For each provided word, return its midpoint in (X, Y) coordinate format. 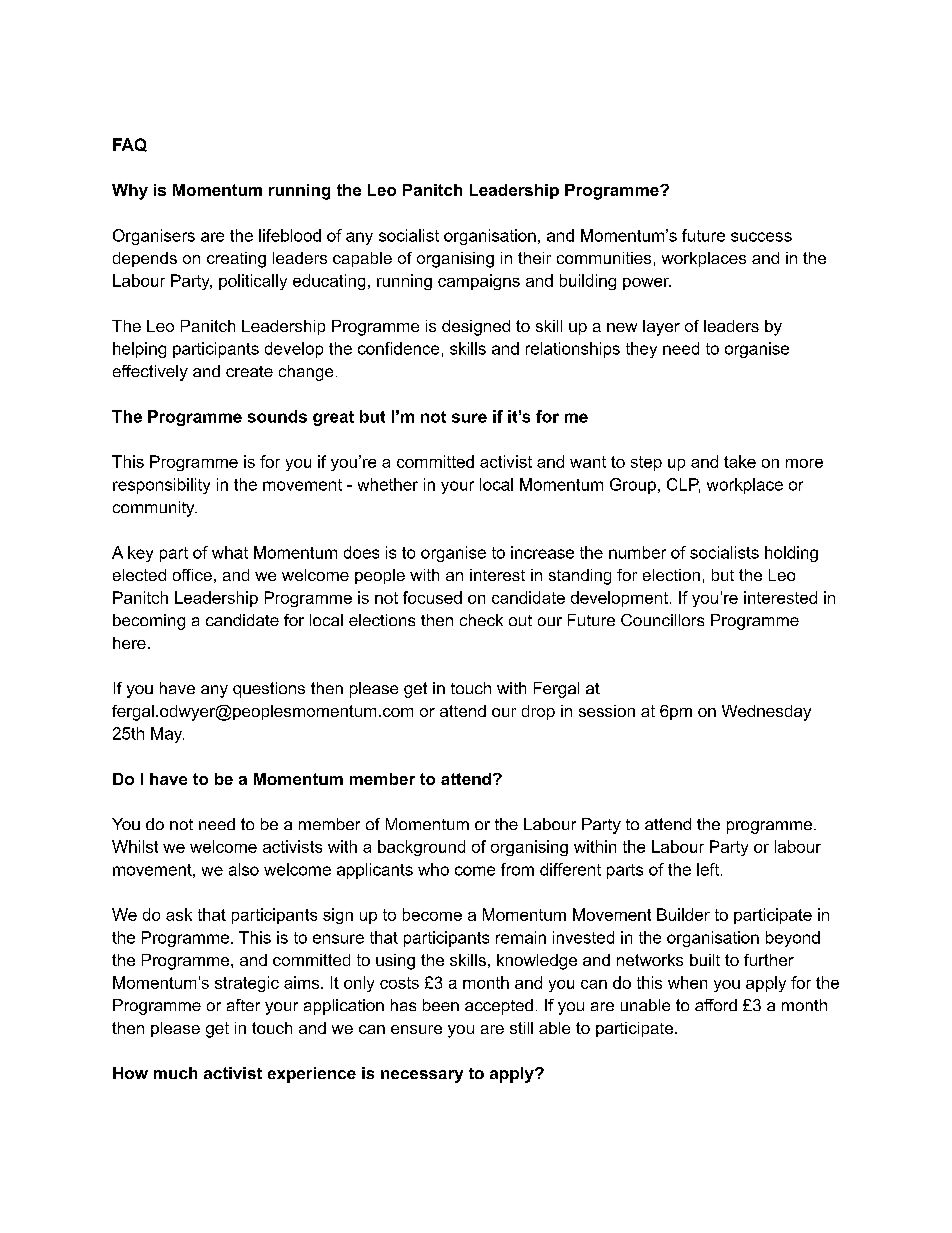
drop (538, 712)
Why (130, 192)
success (761, 237)
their (534, 258)
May (167, 735)
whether (388, 484)
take (740, 461)
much (175, 1073)
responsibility (161, 486)
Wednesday (766, 713)
